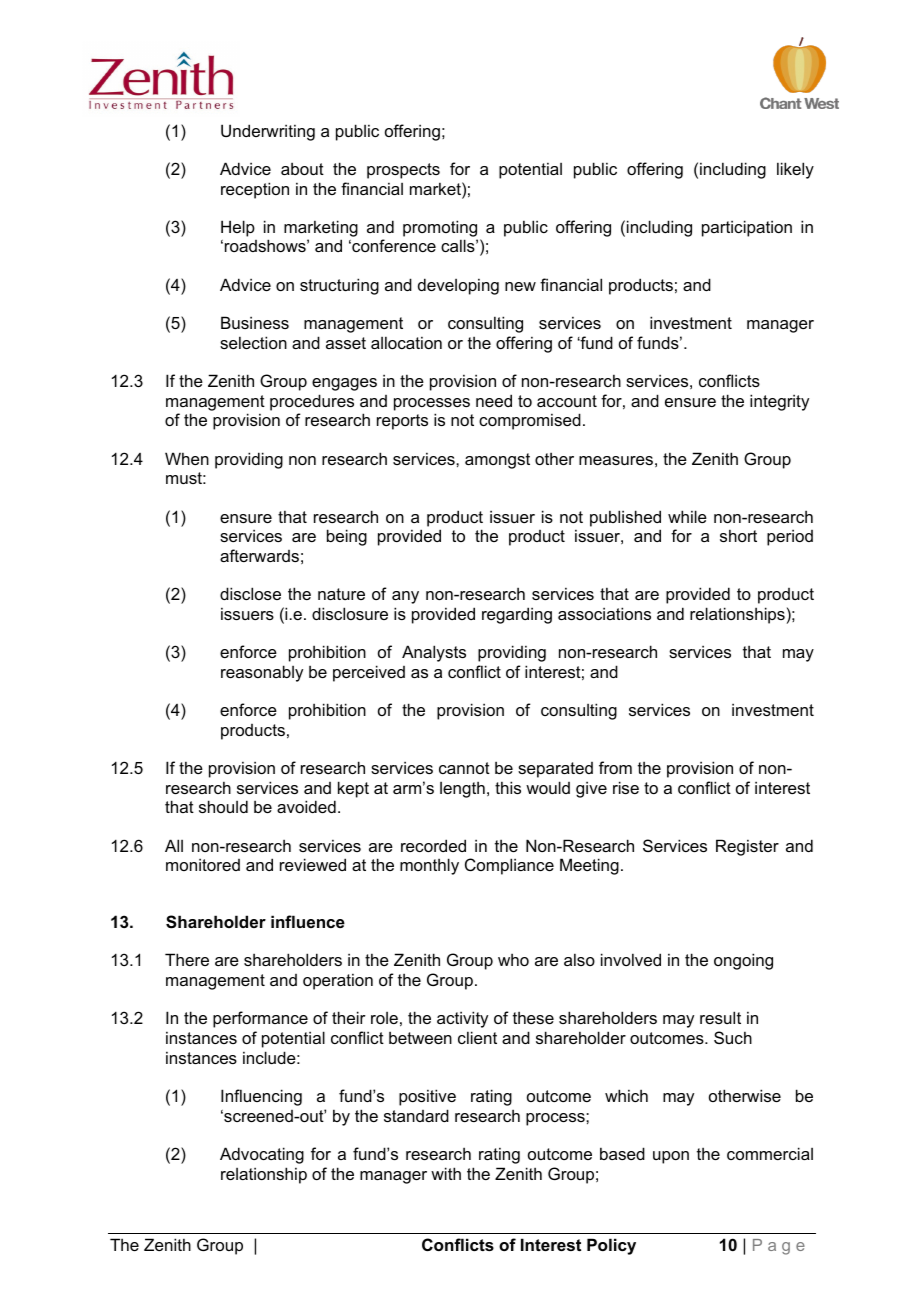  Describe the element at coordinates (497, 461) in the screenshot. I see `amongst` at that location.
